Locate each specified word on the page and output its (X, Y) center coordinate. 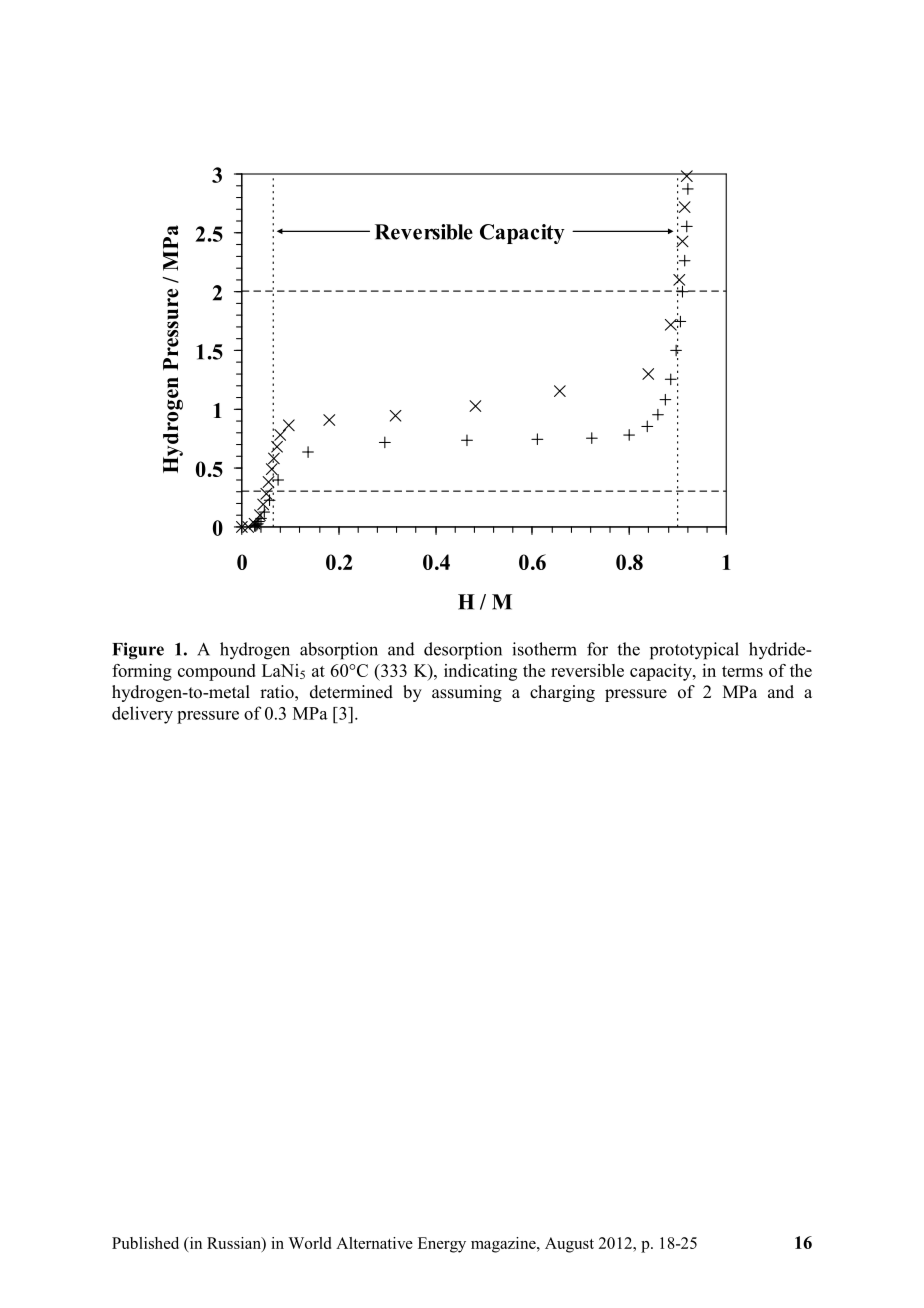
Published (145, 1243)
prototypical (694, 651)
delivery (142, 715)
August (569, 1245)
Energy (442, 1245)
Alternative (374, 1243)
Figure (138, 651)
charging (562, 693)
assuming (467, 693)
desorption (463, 651)
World (309, 1243)
